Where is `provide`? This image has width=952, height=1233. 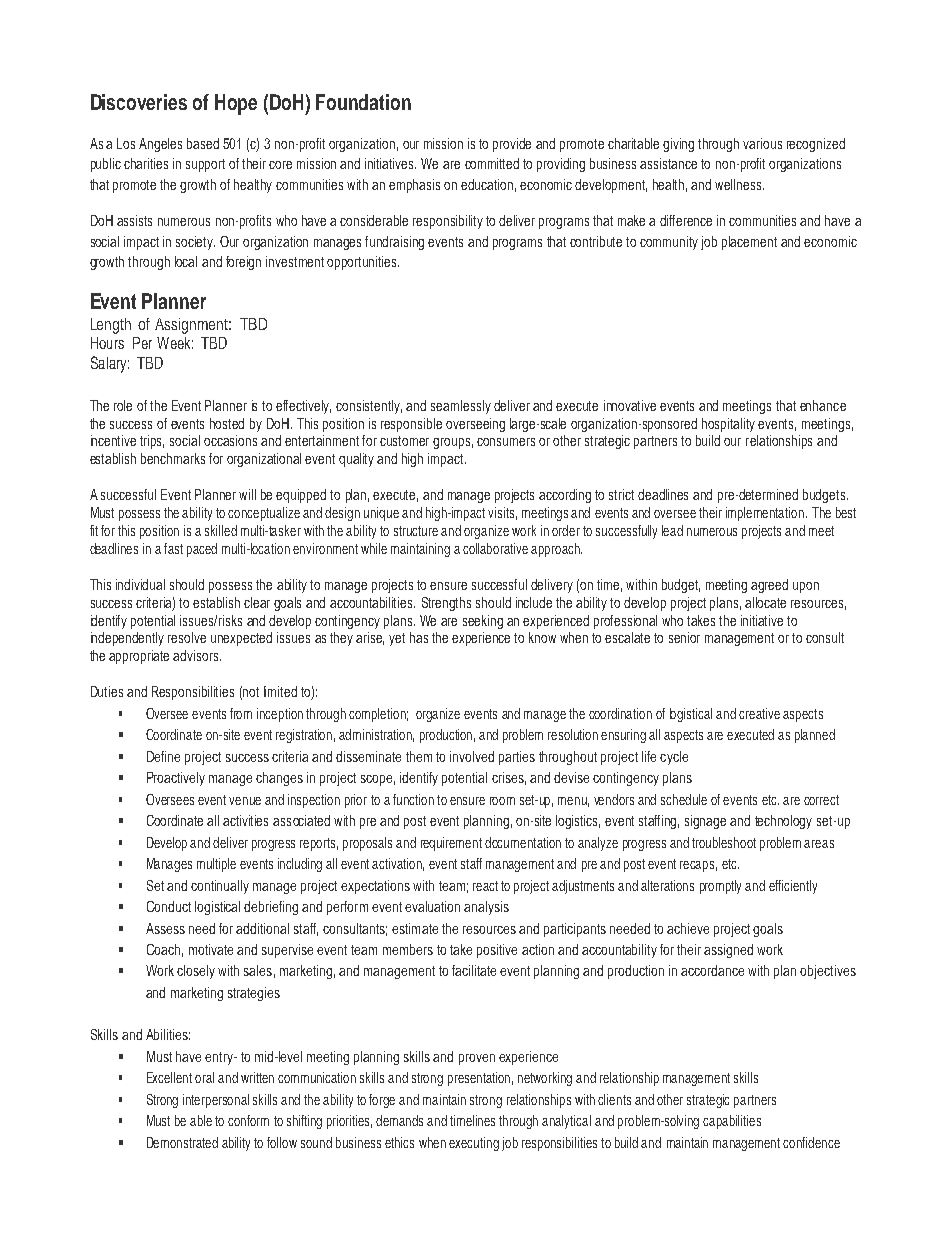 provide is located at coordinates (512, 145).
